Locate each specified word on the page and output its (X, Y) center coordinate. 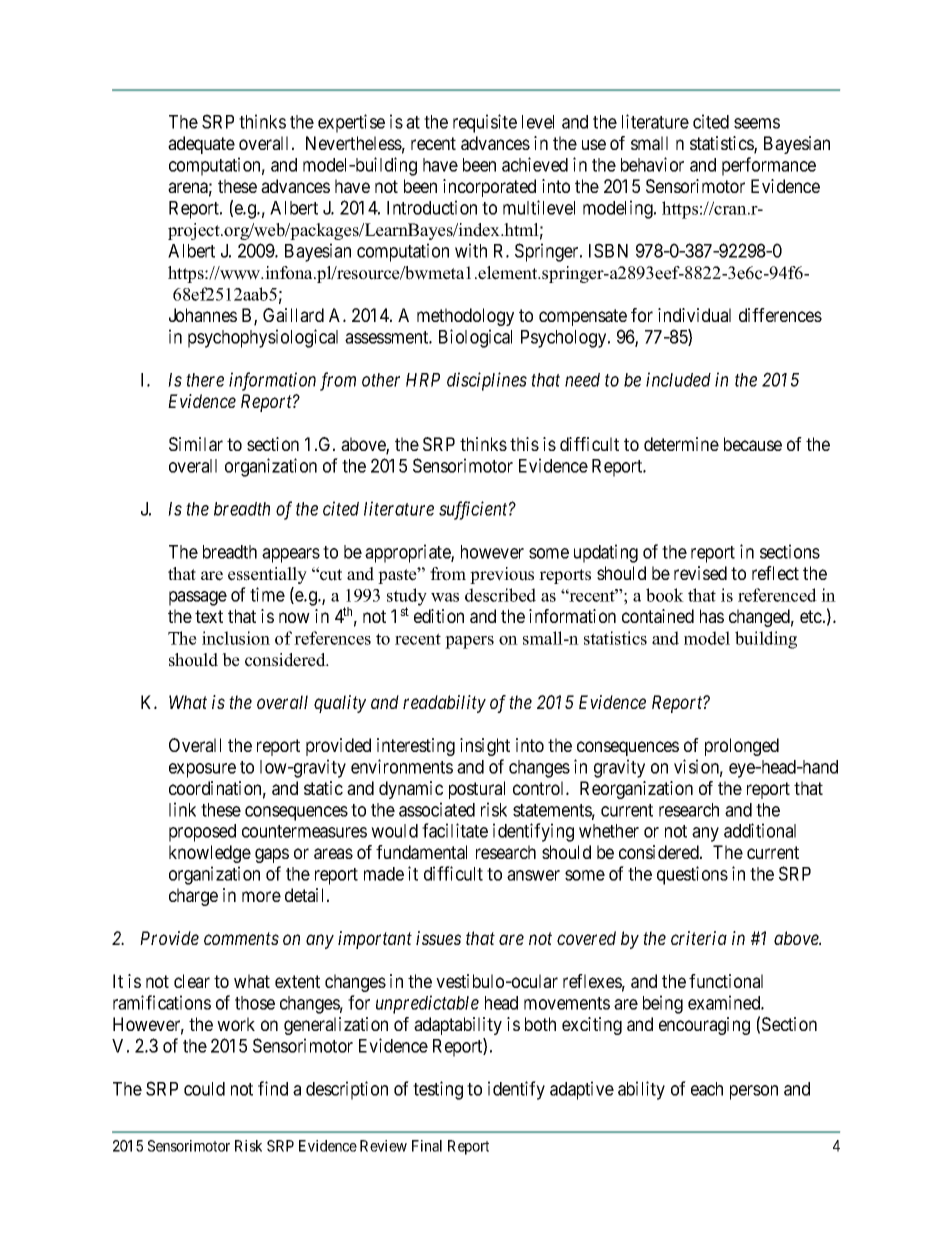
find (273, 1088)
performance (769, 166)
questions (692, 875)
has (712, 616)
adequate (201, 145)
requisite (485, 123)
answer (533, 875)
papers (469, 642)
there (205, 380)
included (678, 379)
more (261, 896)
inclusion (236, 638)
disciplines (487, 381)
